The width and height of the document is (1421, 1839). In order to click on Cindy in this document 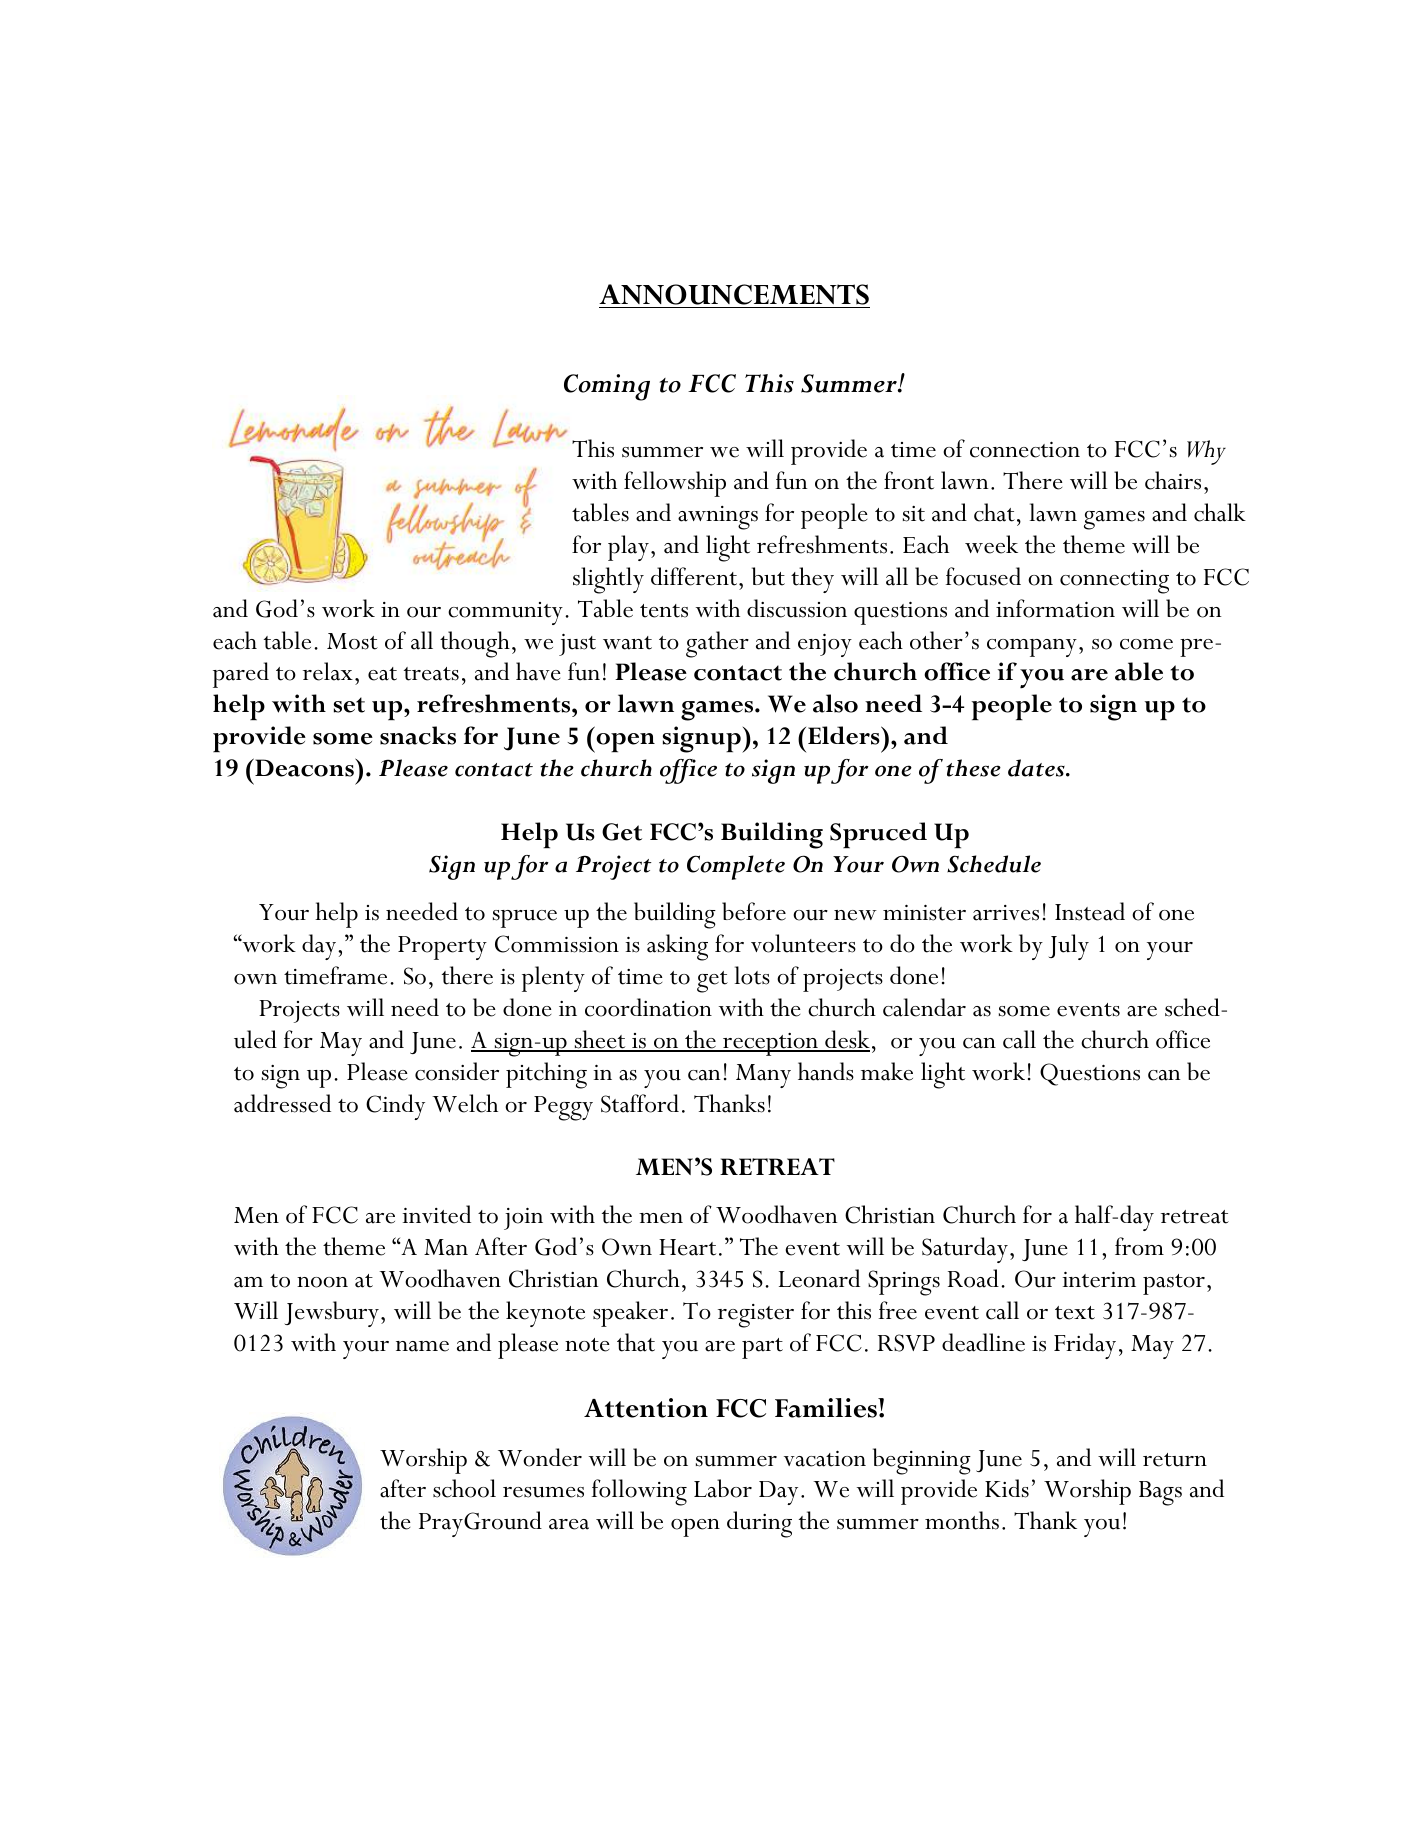, I will do `click(395, 1107)`.
